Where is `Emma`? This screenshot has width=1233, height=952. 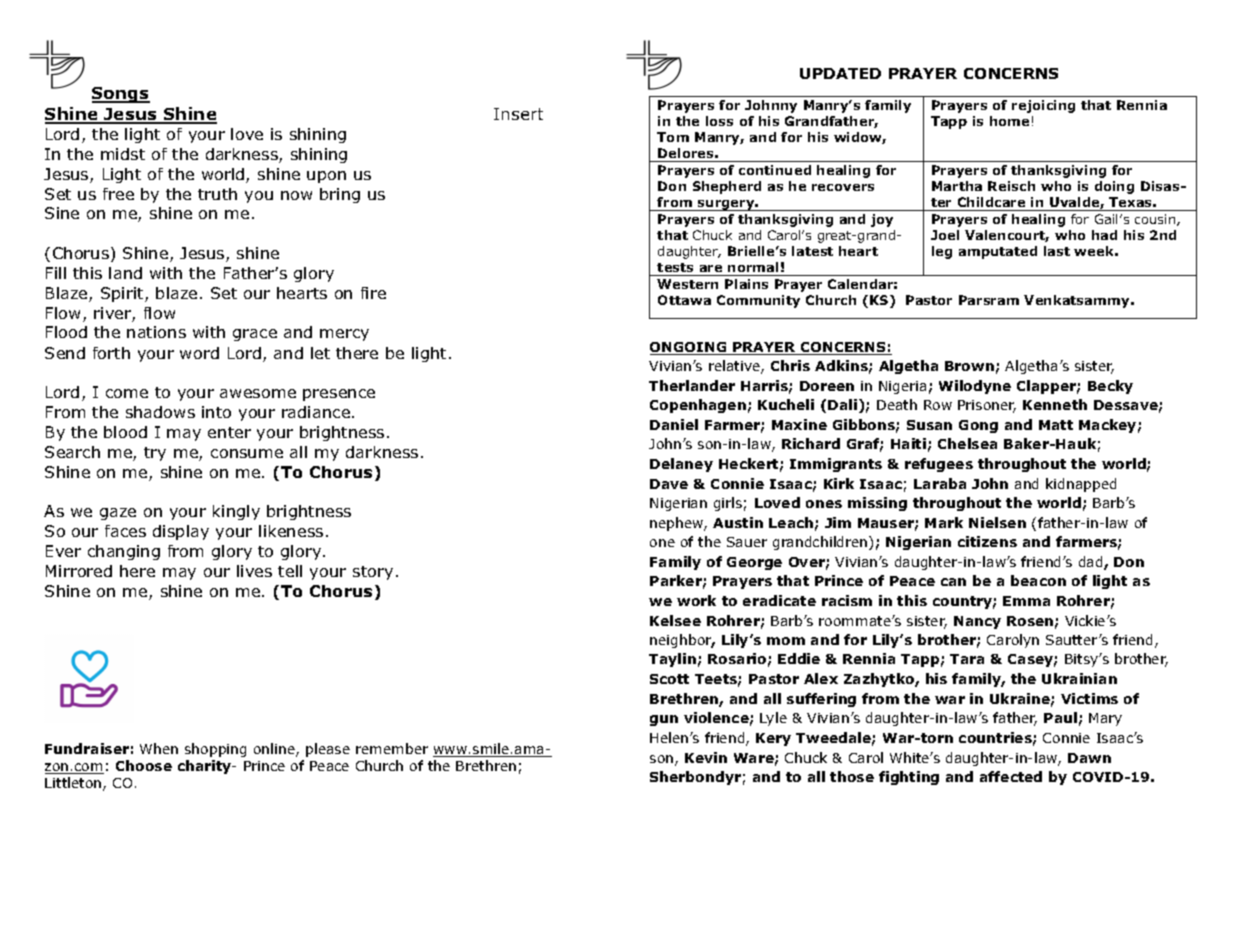 Emma is located at coordinates (1026, 601).
